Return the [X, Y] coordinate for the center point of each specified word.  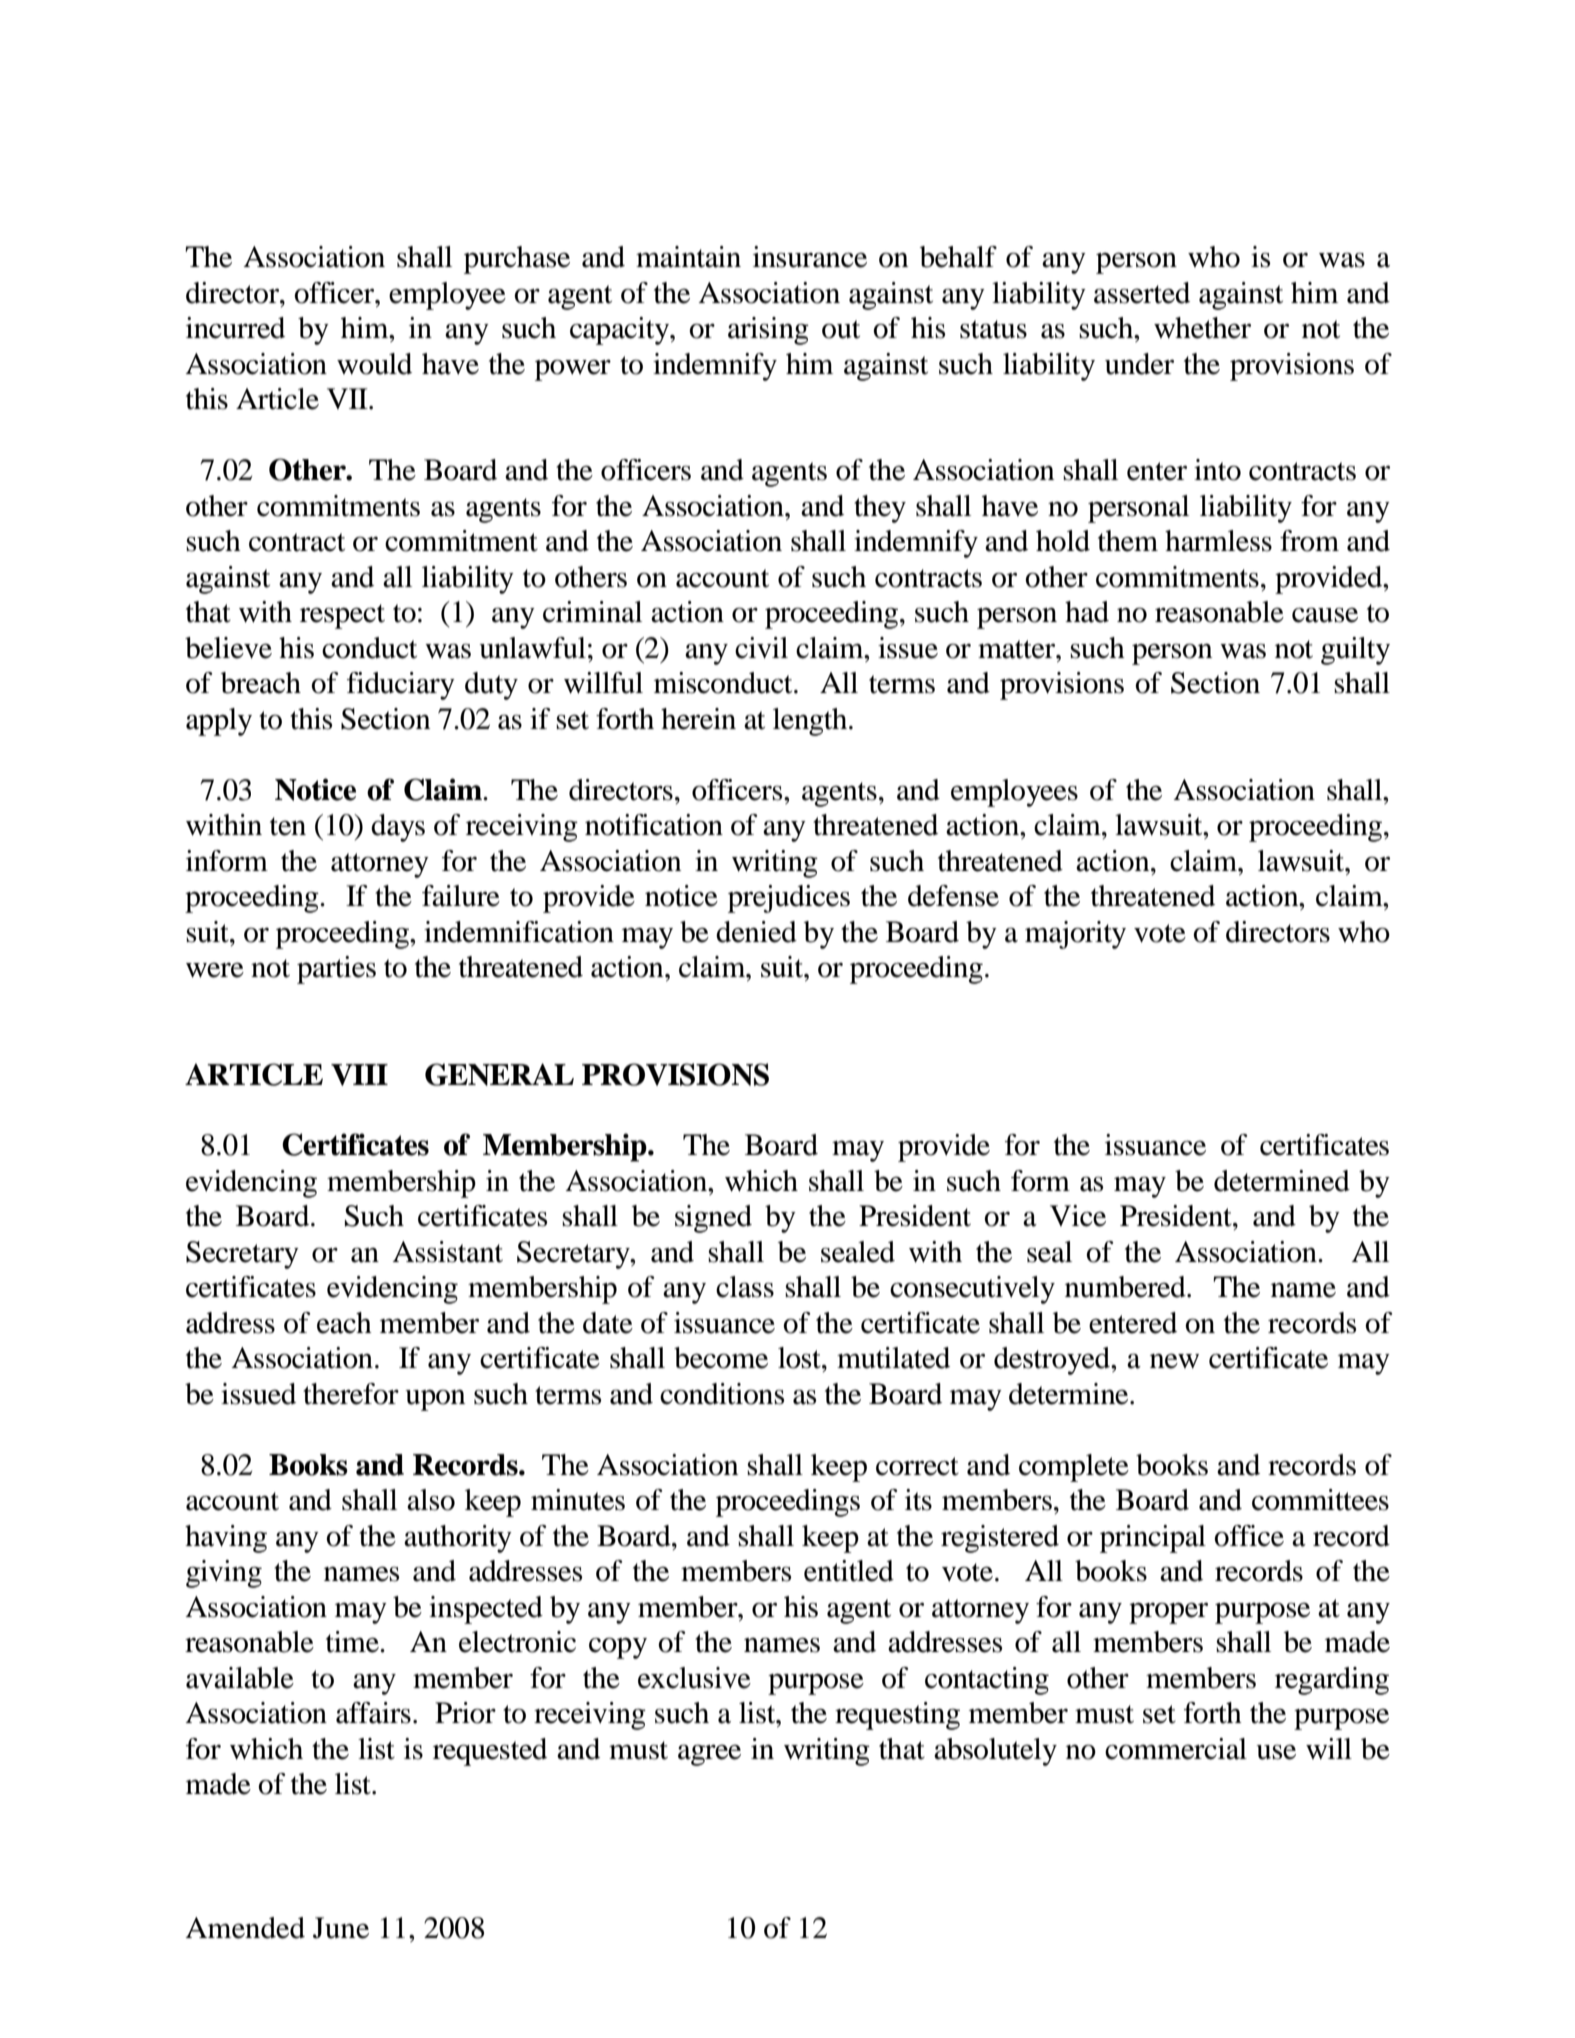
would [374, 364]
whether [1202, 328]
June [341, 1928]
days [398, 828]
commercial [1176, 1749]
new [1174, 1361]
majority [1075, 935]
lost [800, 1358]
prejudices [789, 899]
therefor [351, 1394]
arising [768, 331]
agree [709, 1755]
